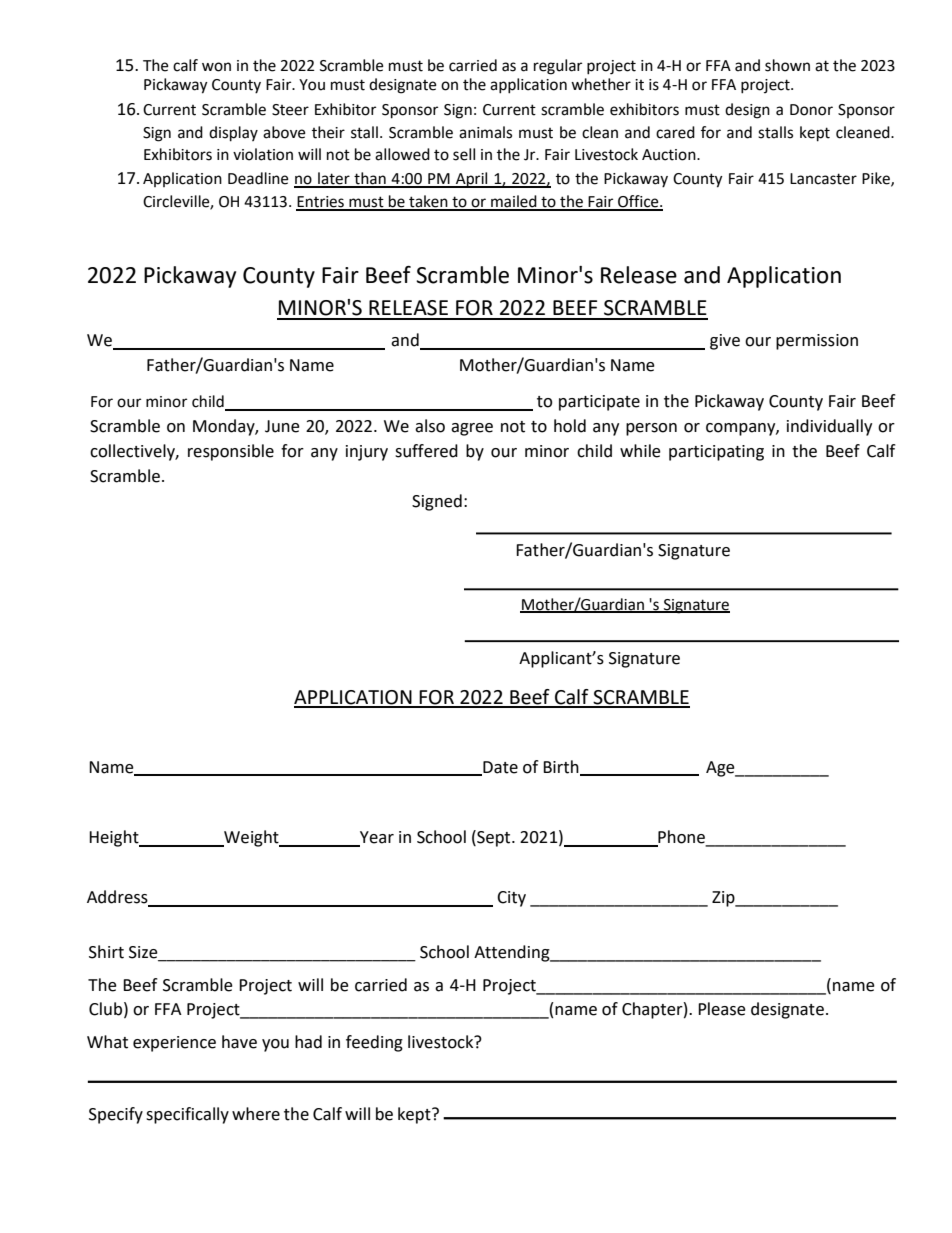 The height and width of the image is (1233, 952). I want to click on specifically, so click(187, 1115).
